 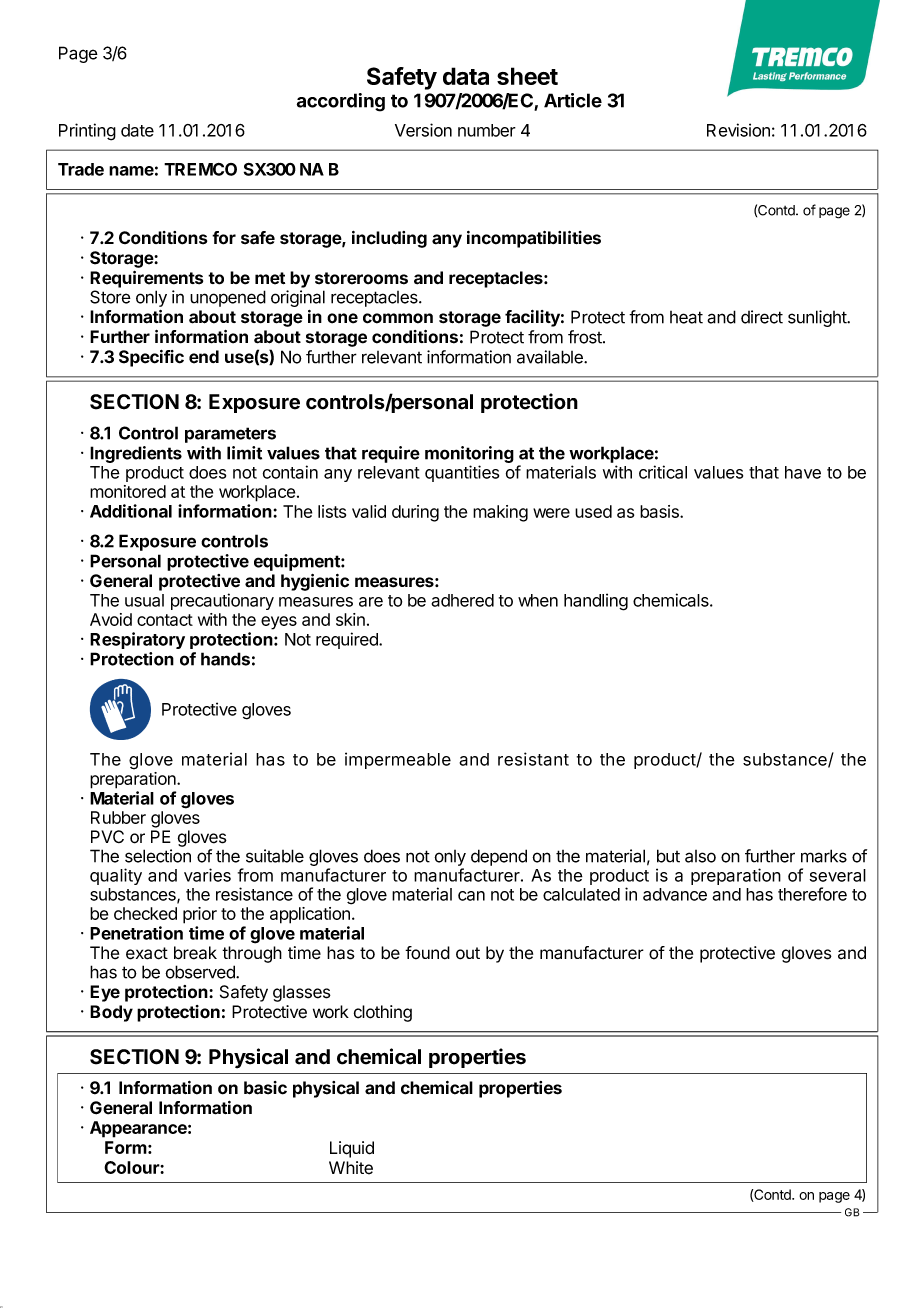 What do you see at coordinates (762, 317) in the page?
I see `direct` at bounding box center [762, 317].
